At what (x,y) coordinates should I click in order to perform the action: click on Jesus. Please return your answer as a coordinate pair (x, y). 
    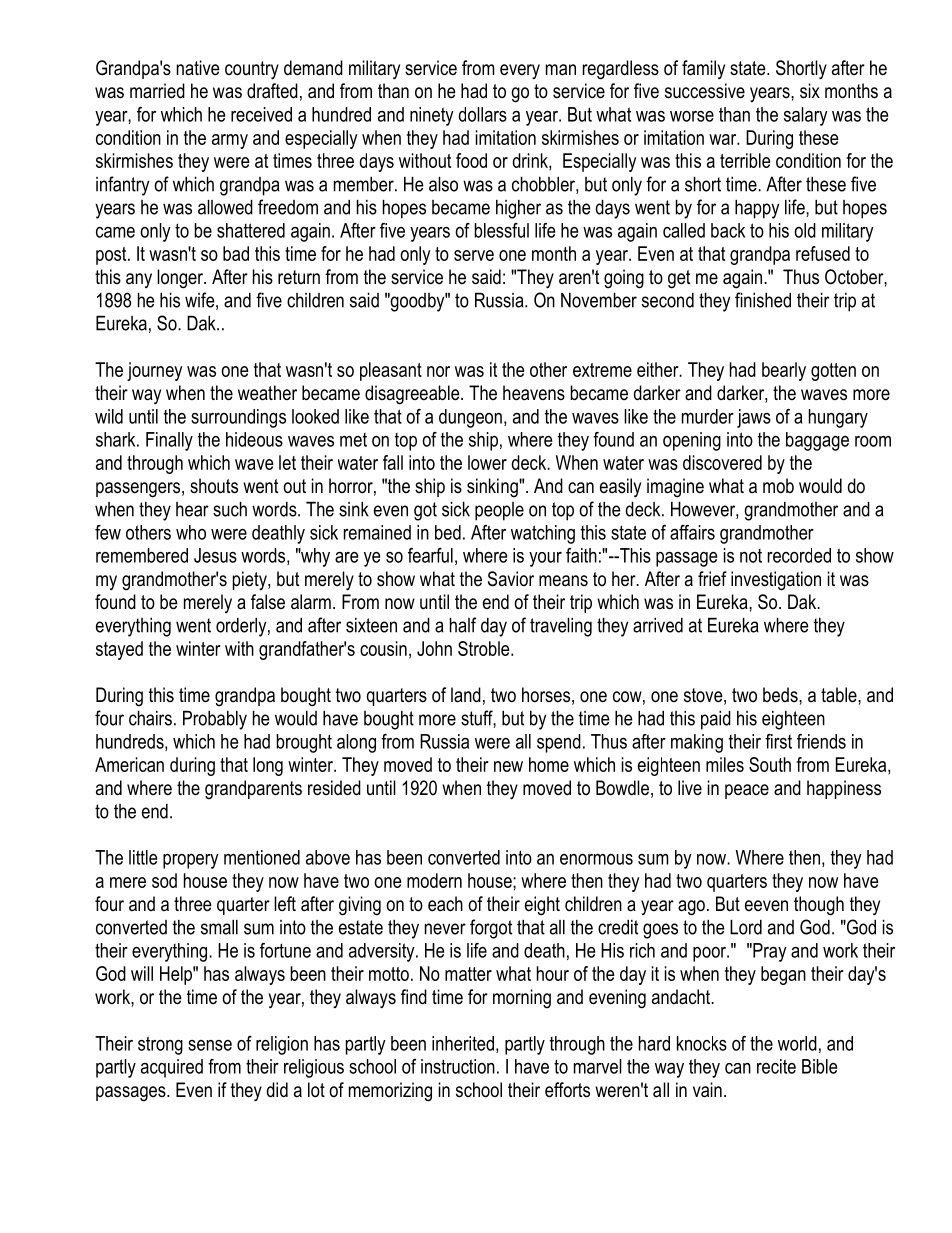
    Looking at the image, I should click on (215, 555).
